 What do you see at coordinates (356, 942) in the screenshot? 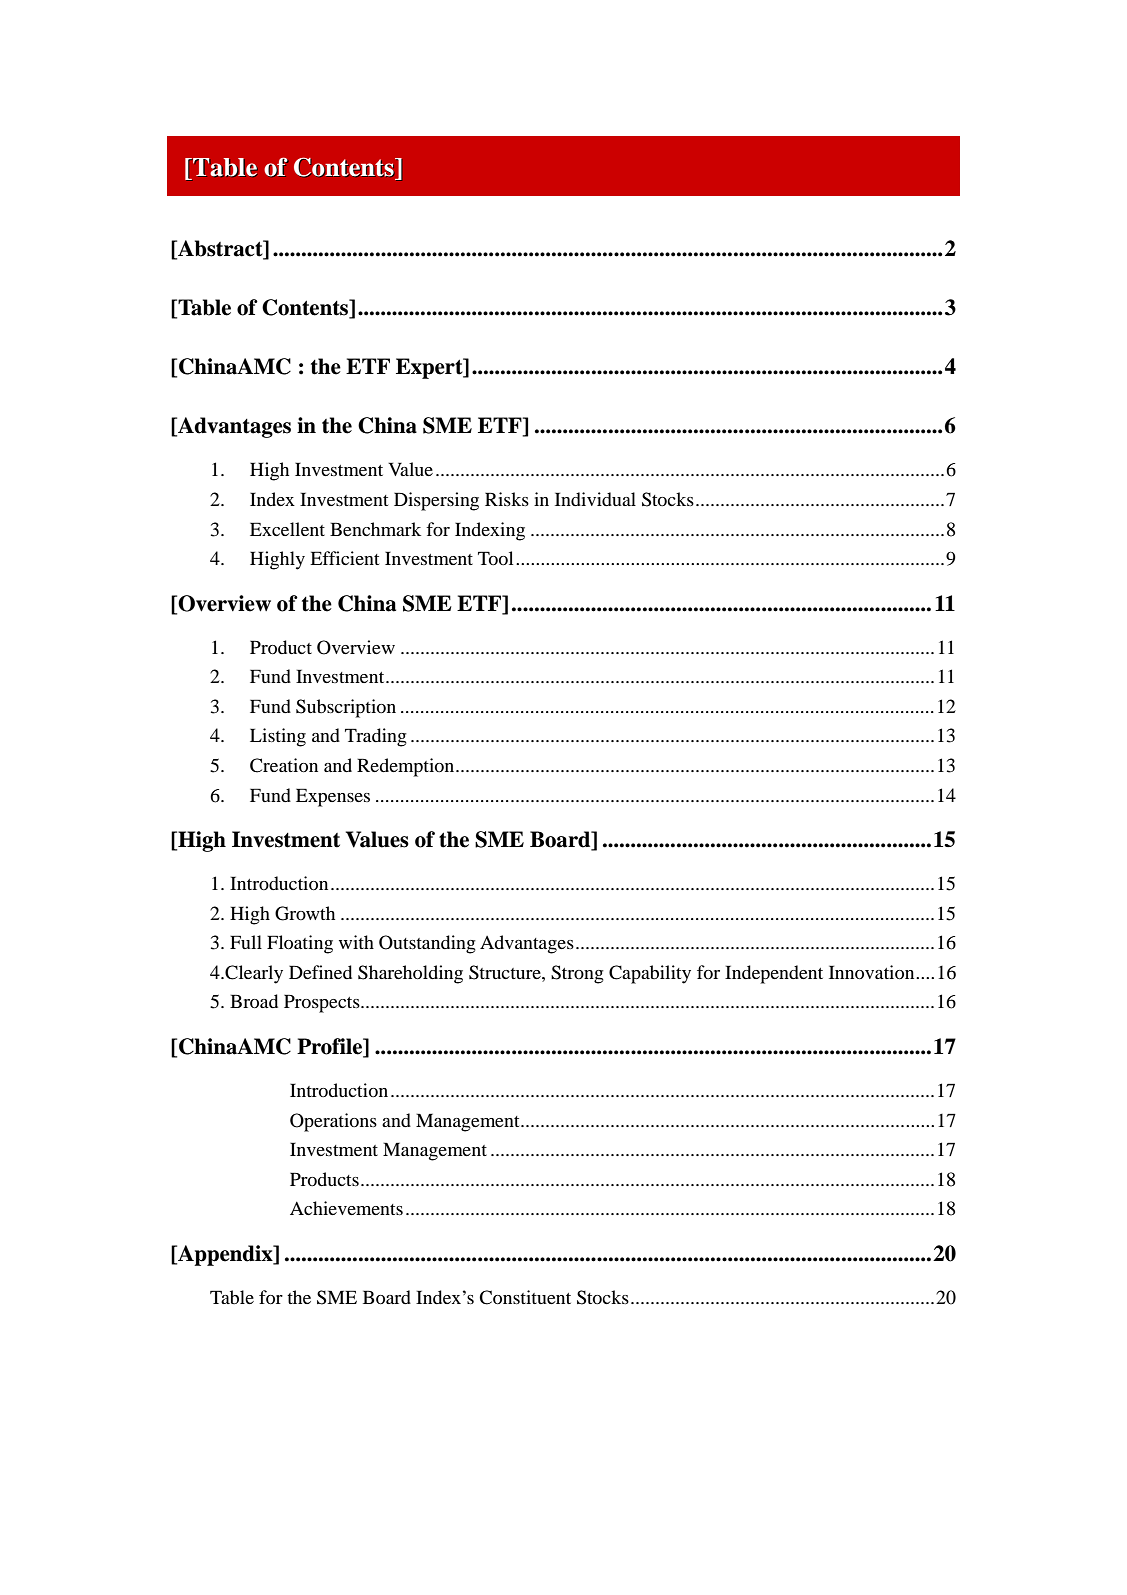
I see `with` at bounding box center [356, 942].
